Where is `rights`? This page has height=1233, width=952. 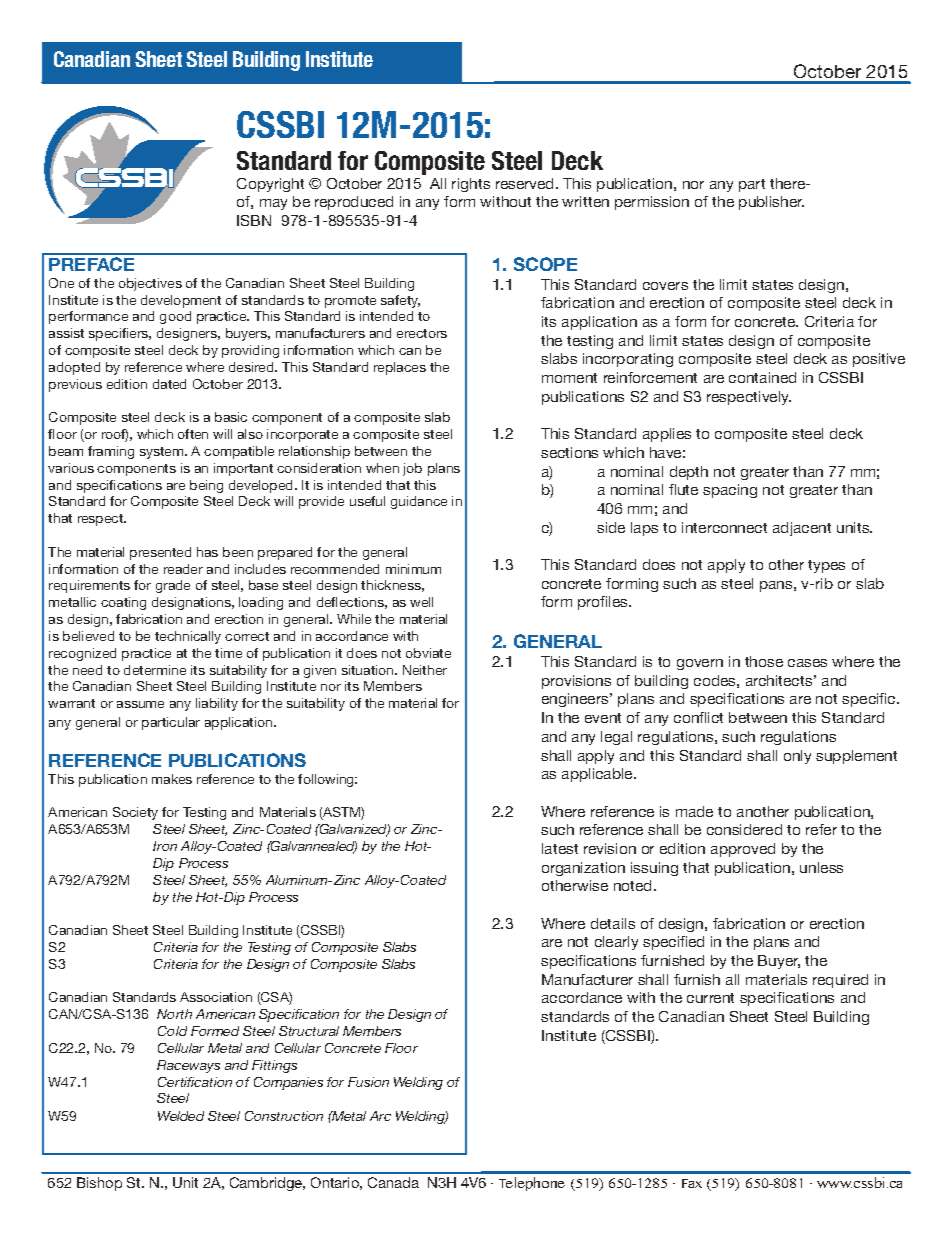 rights is located at coordinates (471, 185).
